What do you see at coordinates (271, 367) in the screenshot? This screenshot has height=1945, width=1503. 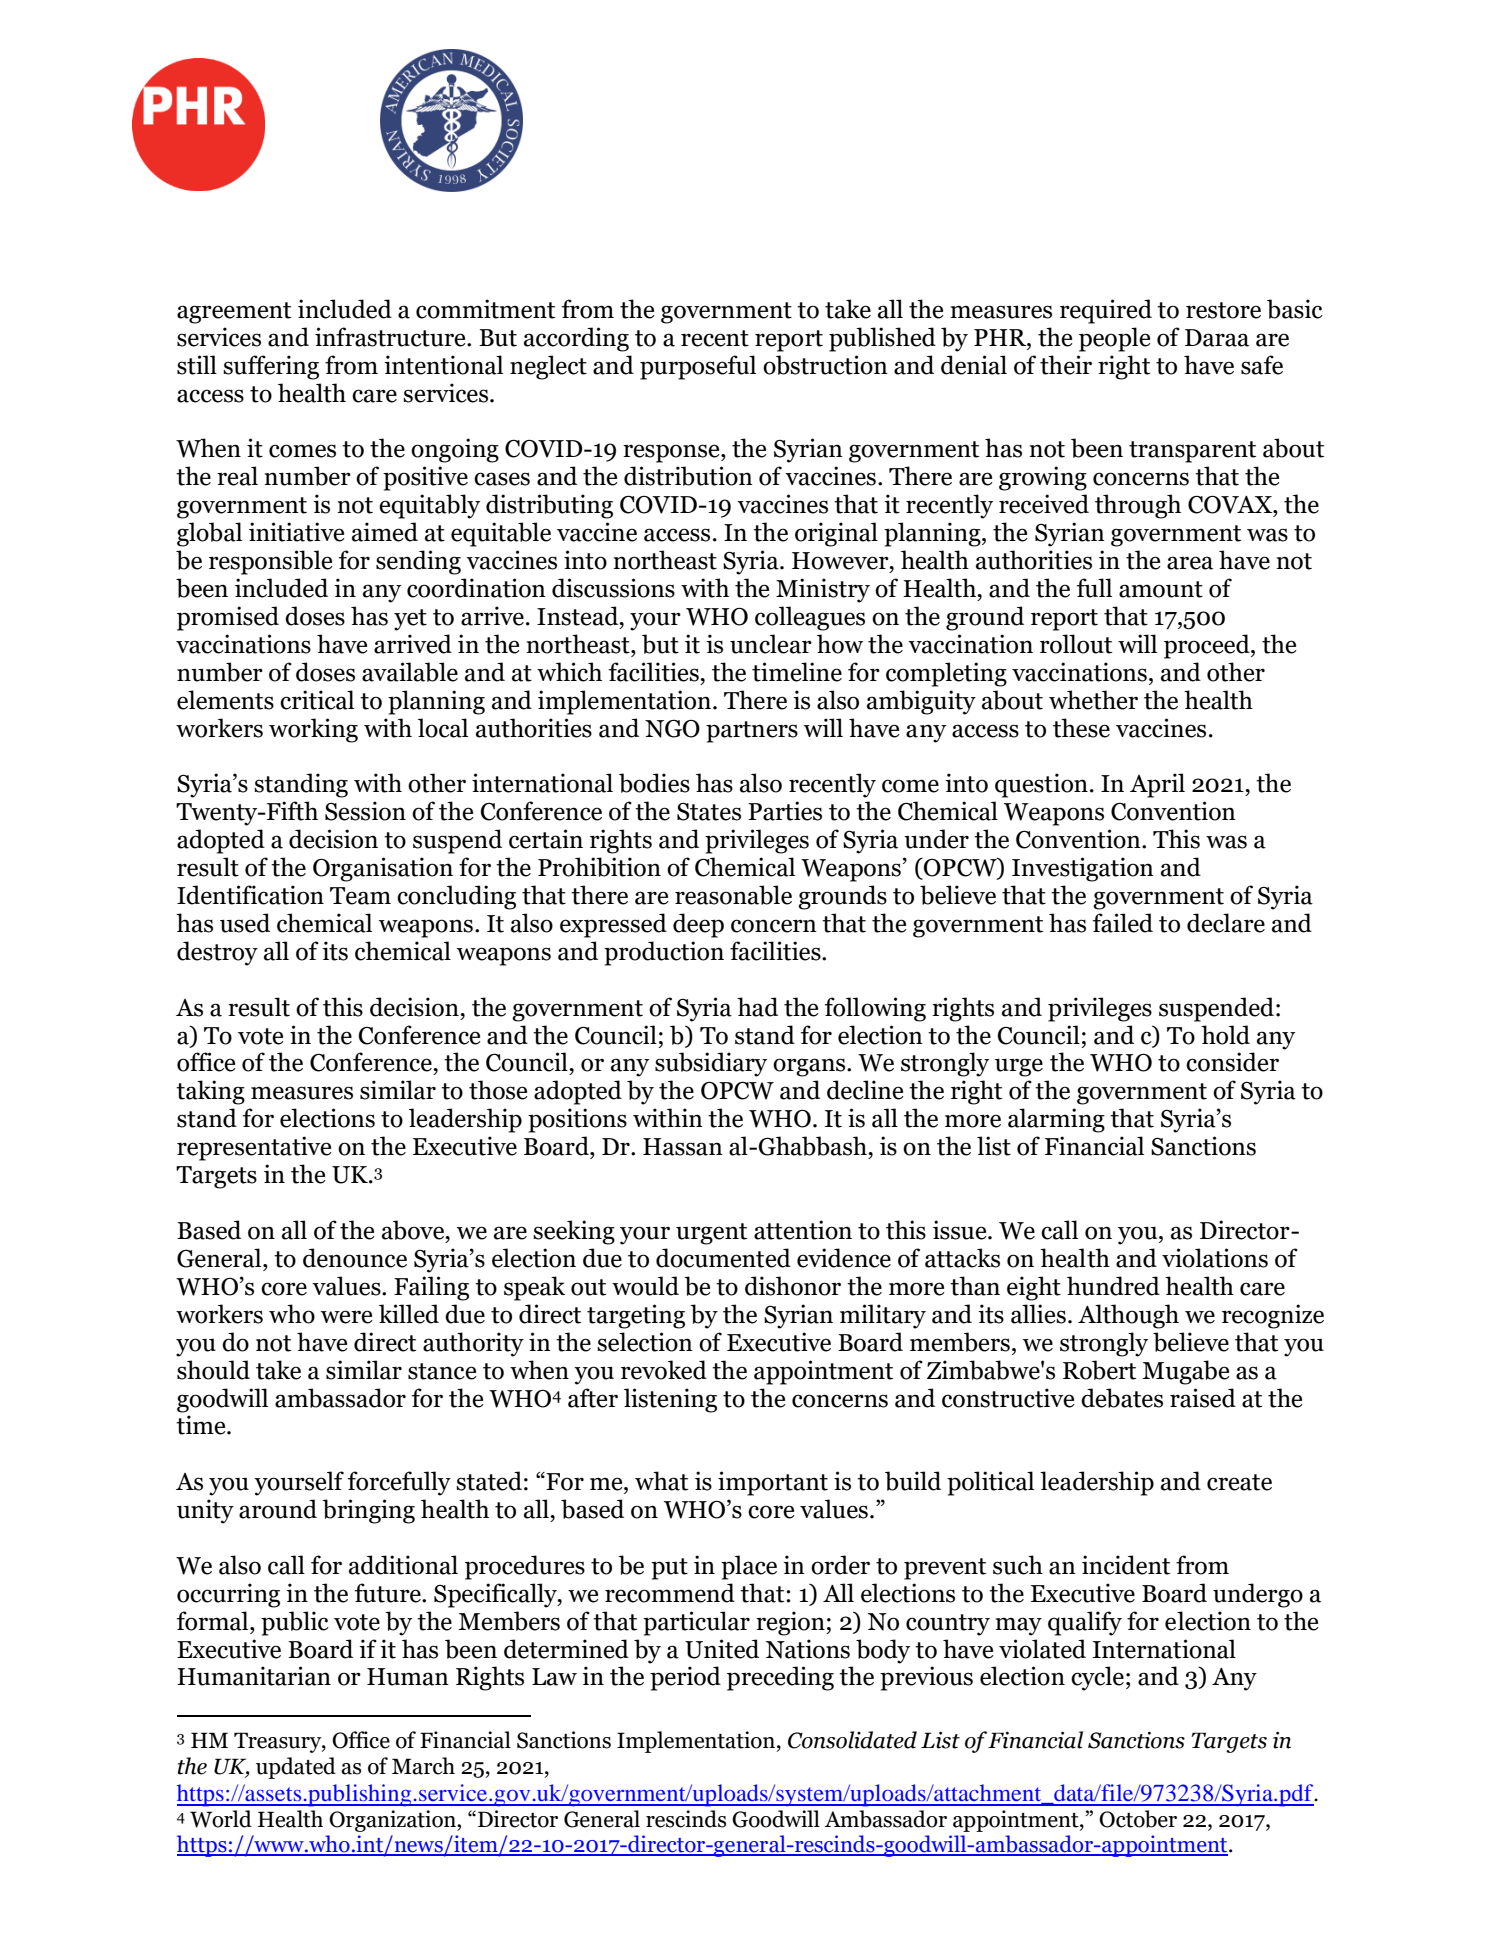 I see `suffering` at bounding box center [271, 367].
